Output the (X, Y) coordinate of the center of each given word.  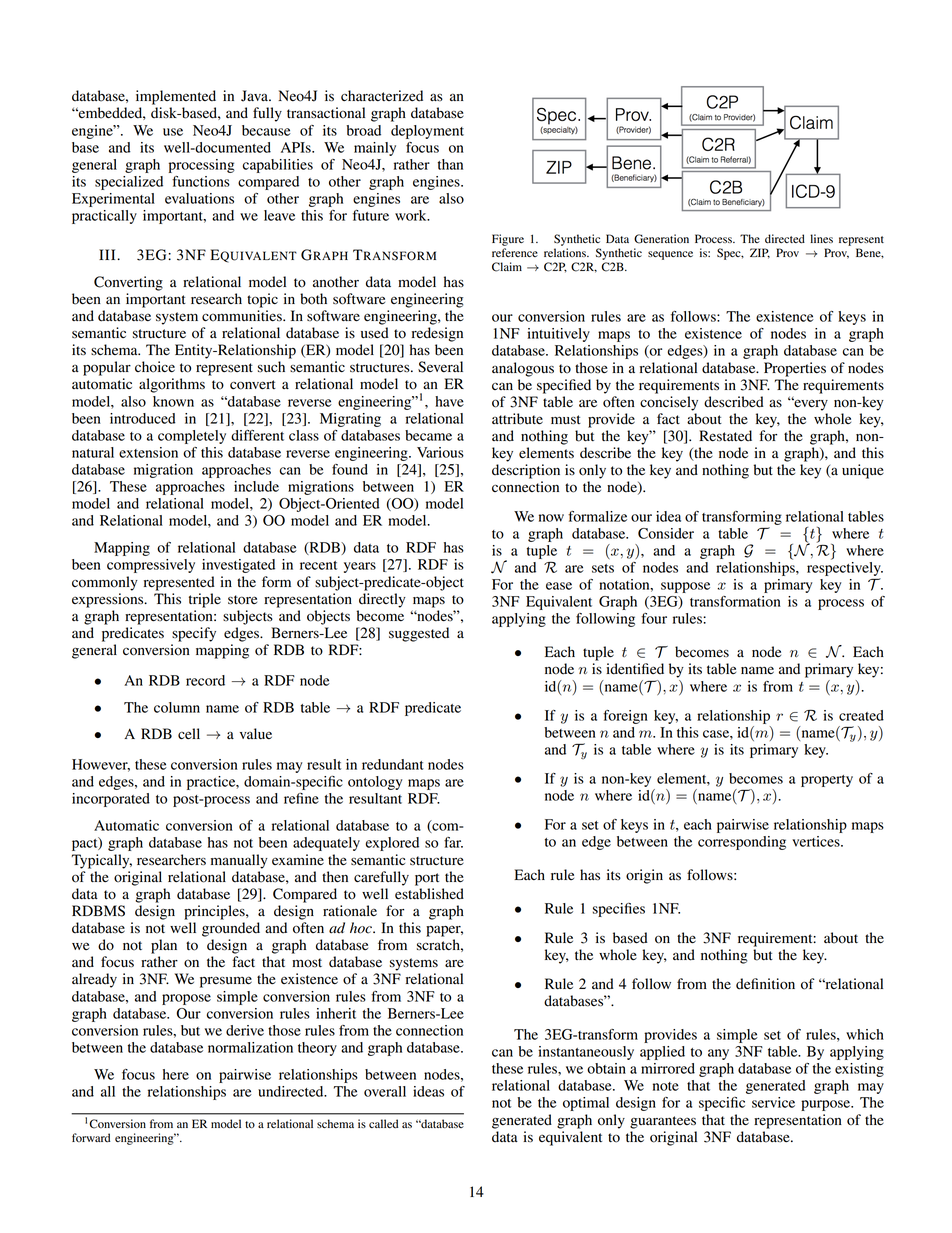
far (453, 842)
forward (91, 1137)
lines (821, 238)
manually (239, 861)
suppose (685, 587)
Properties (795, 369)
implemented (176, 97)
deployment (427, 132)
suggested (419, 634)
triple (205, 600)
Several (440, 367)
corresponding (742, 843)
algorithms (172, 385)
